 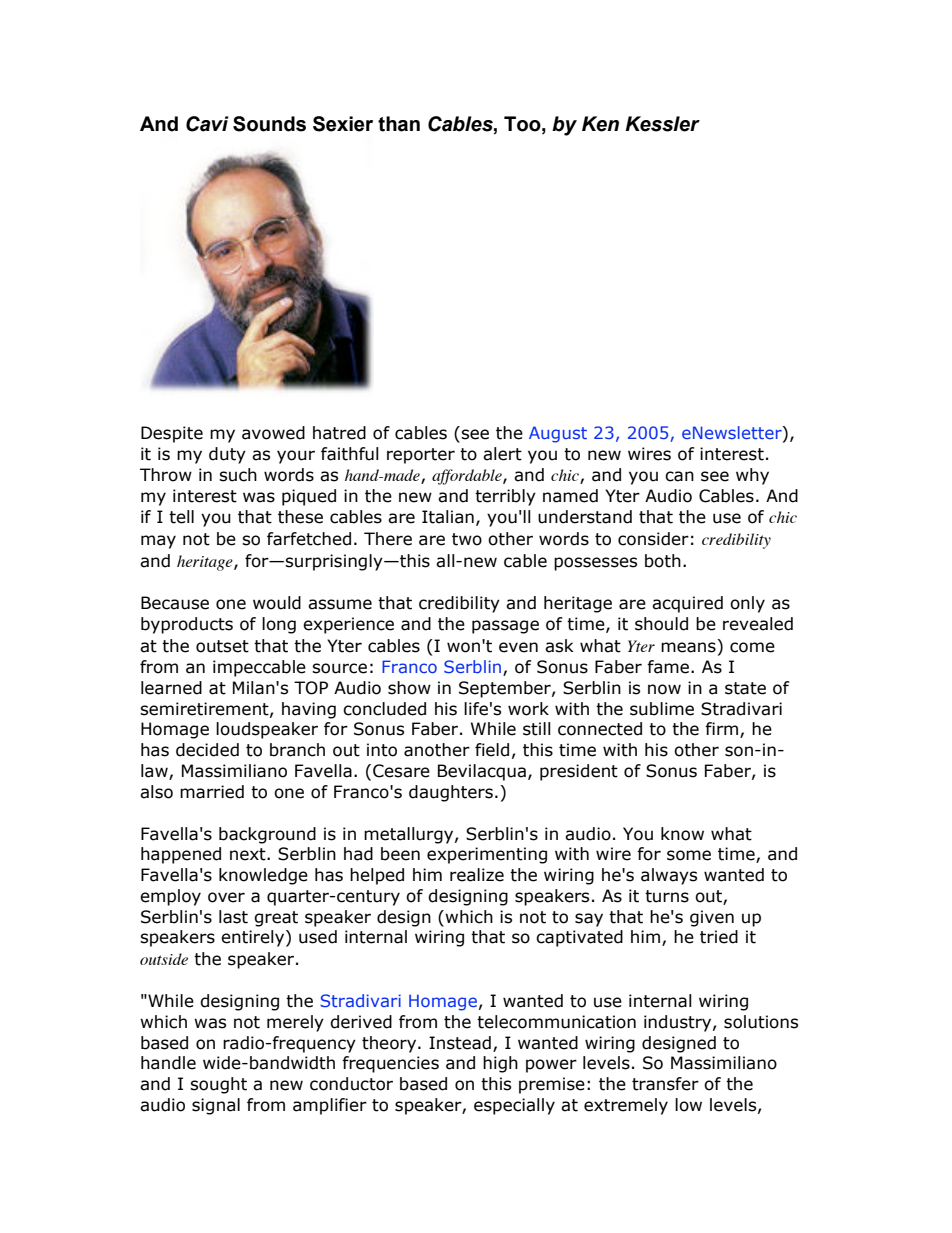 What do you see at coordinates (505, 627) in the page?
I see `passage` at bounding box center [505, 627].
